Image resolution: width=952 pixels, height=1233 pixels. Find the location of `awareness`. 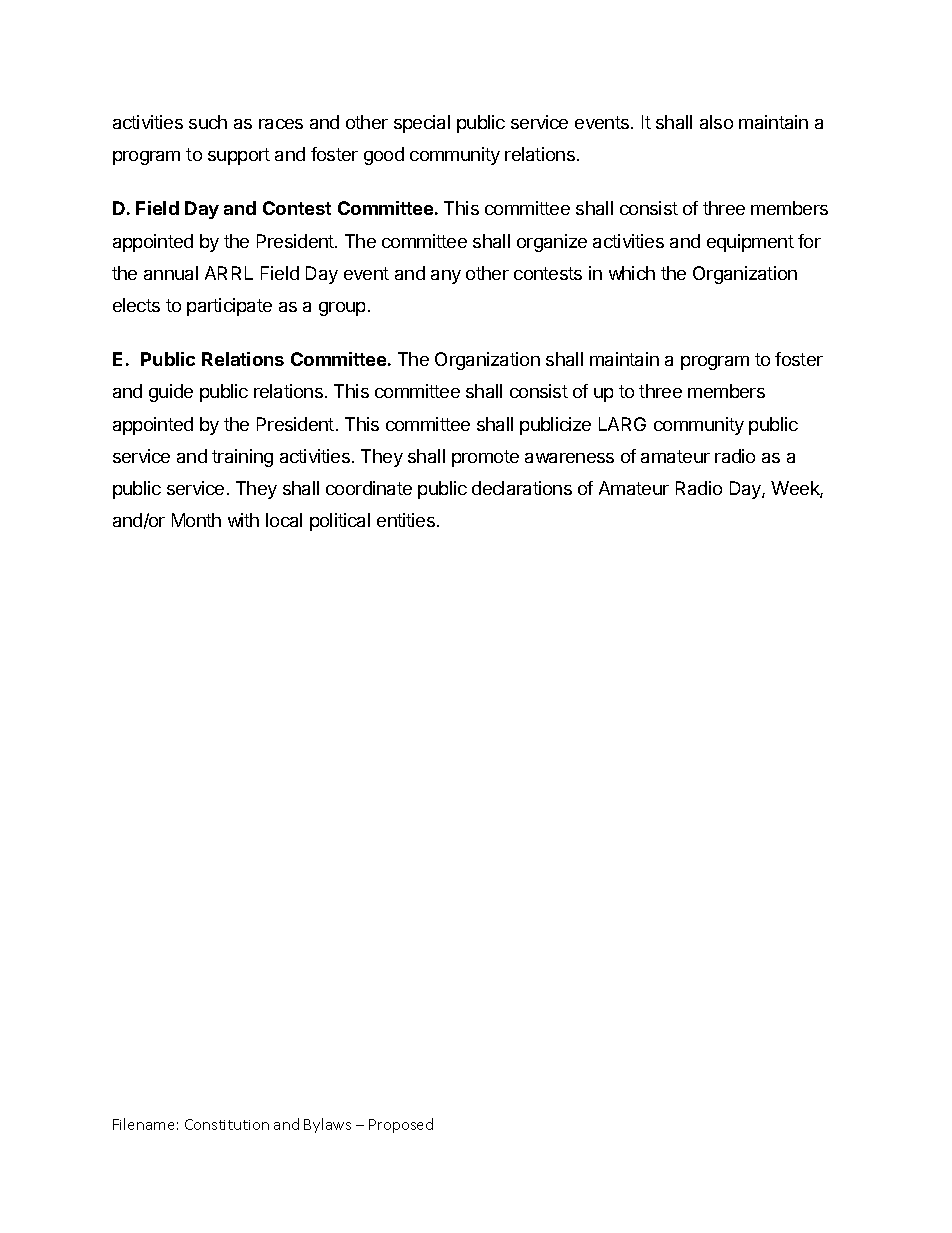

awareness is located at coordinates (569, 458).
